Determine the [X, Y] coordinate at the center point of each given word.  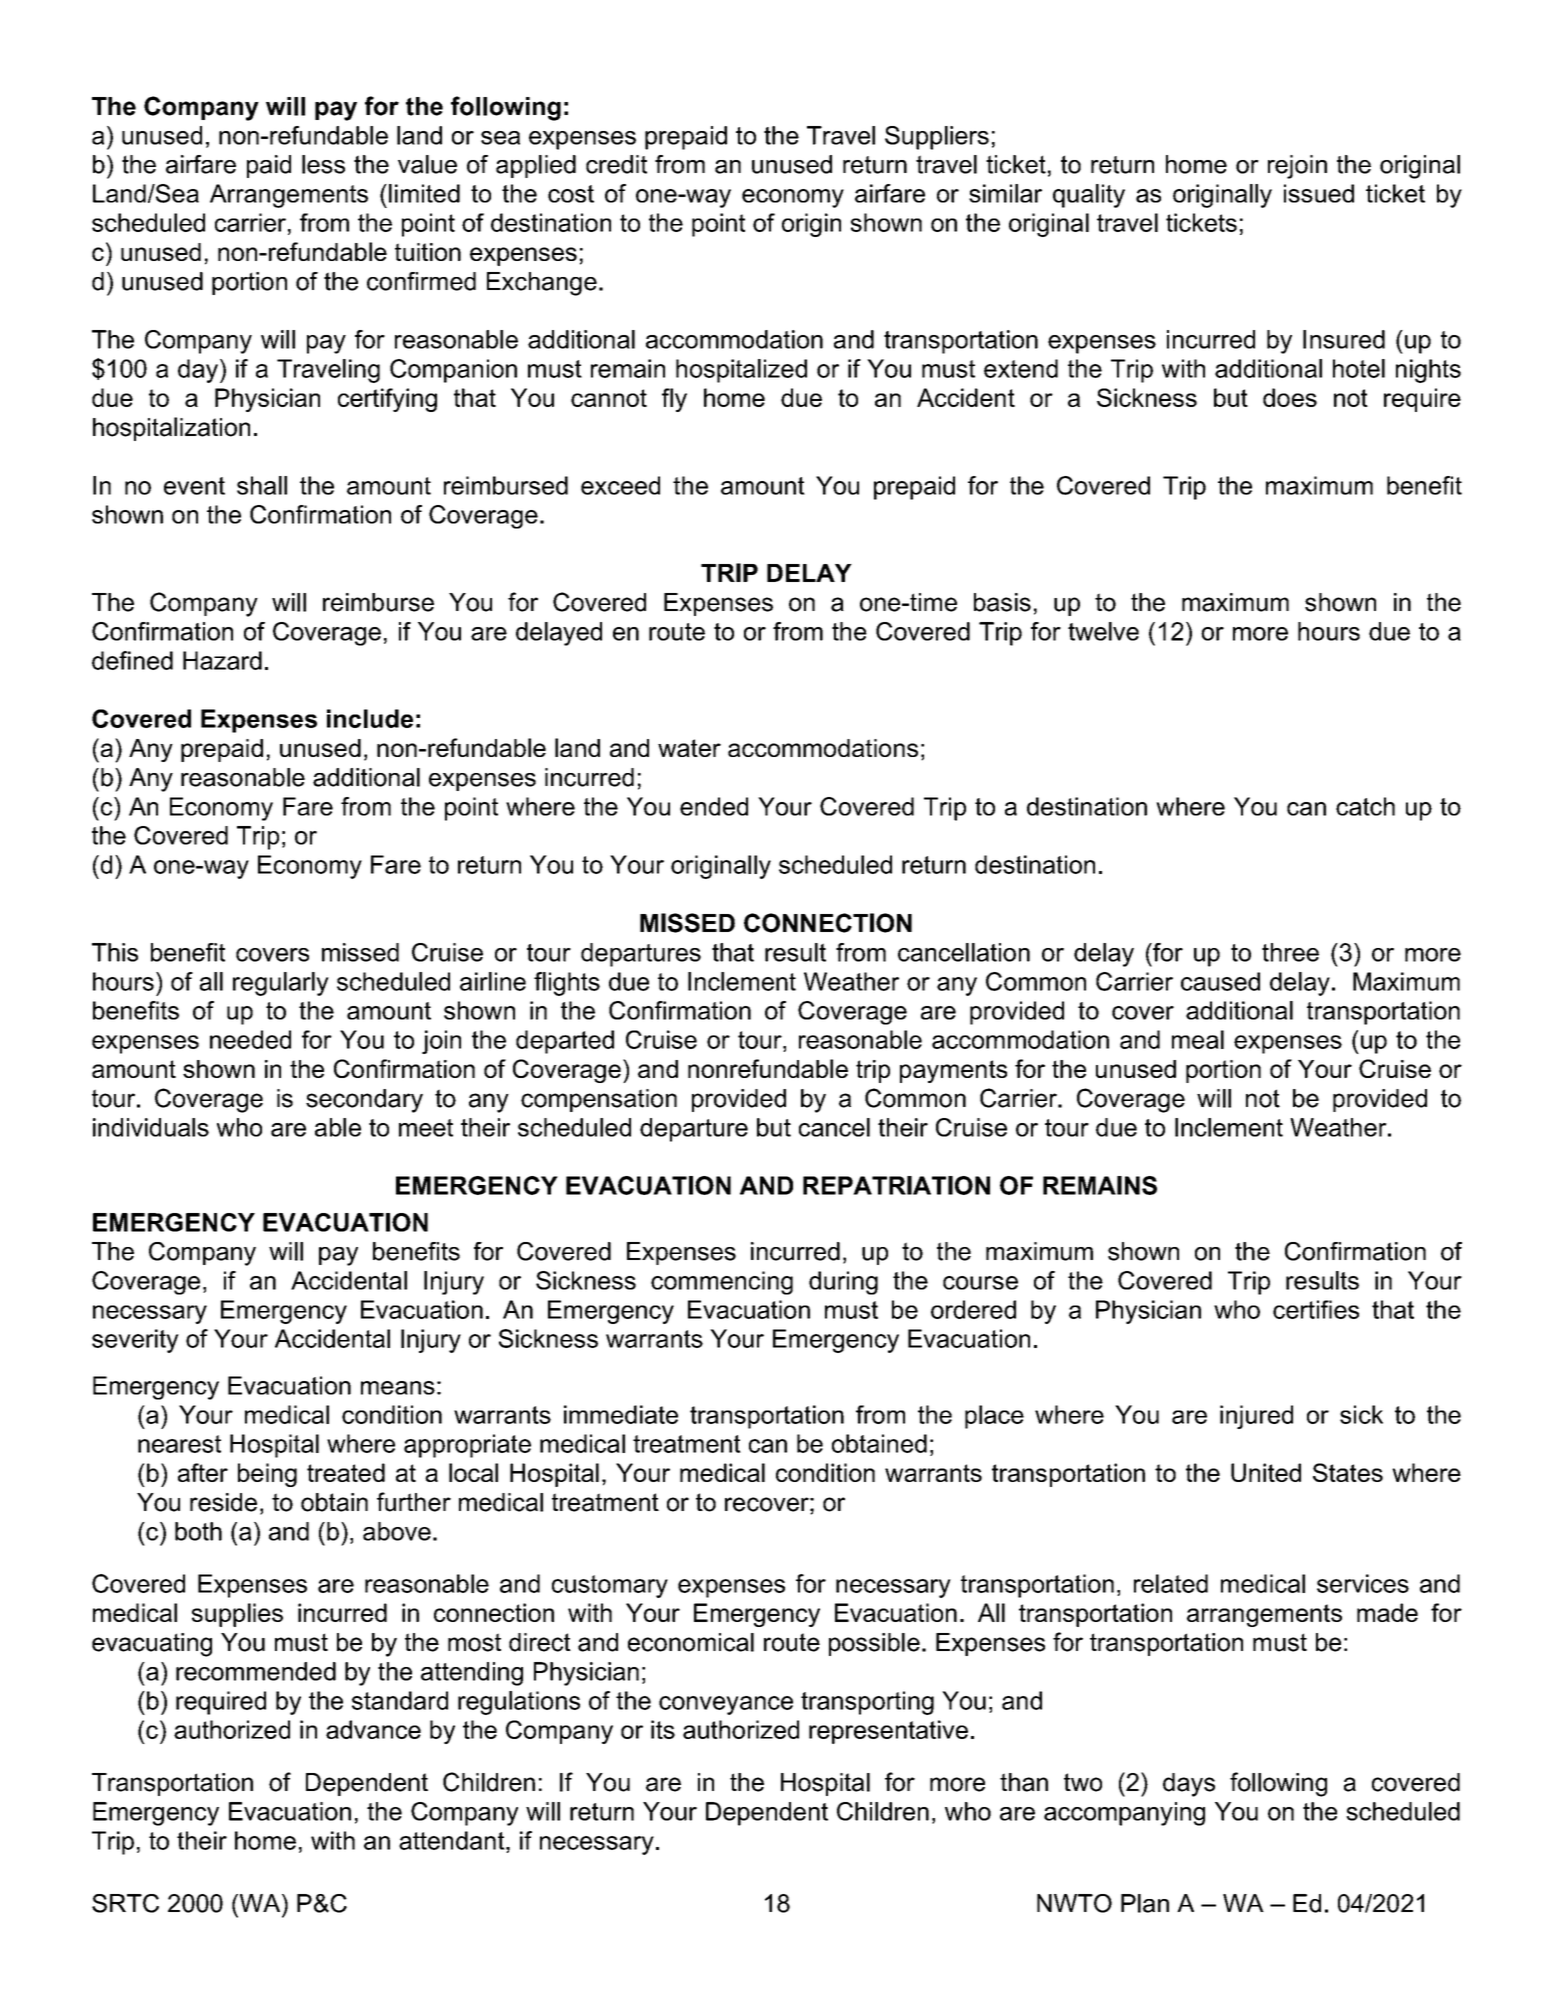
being [267, 1475]
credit [616, 164]
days [1189, 1785]
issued [1319, 193]
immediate [621, 1414]
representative [888, 1732]
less [323, 164]
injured [1256, 1417]
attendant [453, 1840]
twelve [1103, 631]
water [689, 748]
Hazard [222, 660]
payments [953, 1071]
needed [250, 1039]
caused [1220, 981]
